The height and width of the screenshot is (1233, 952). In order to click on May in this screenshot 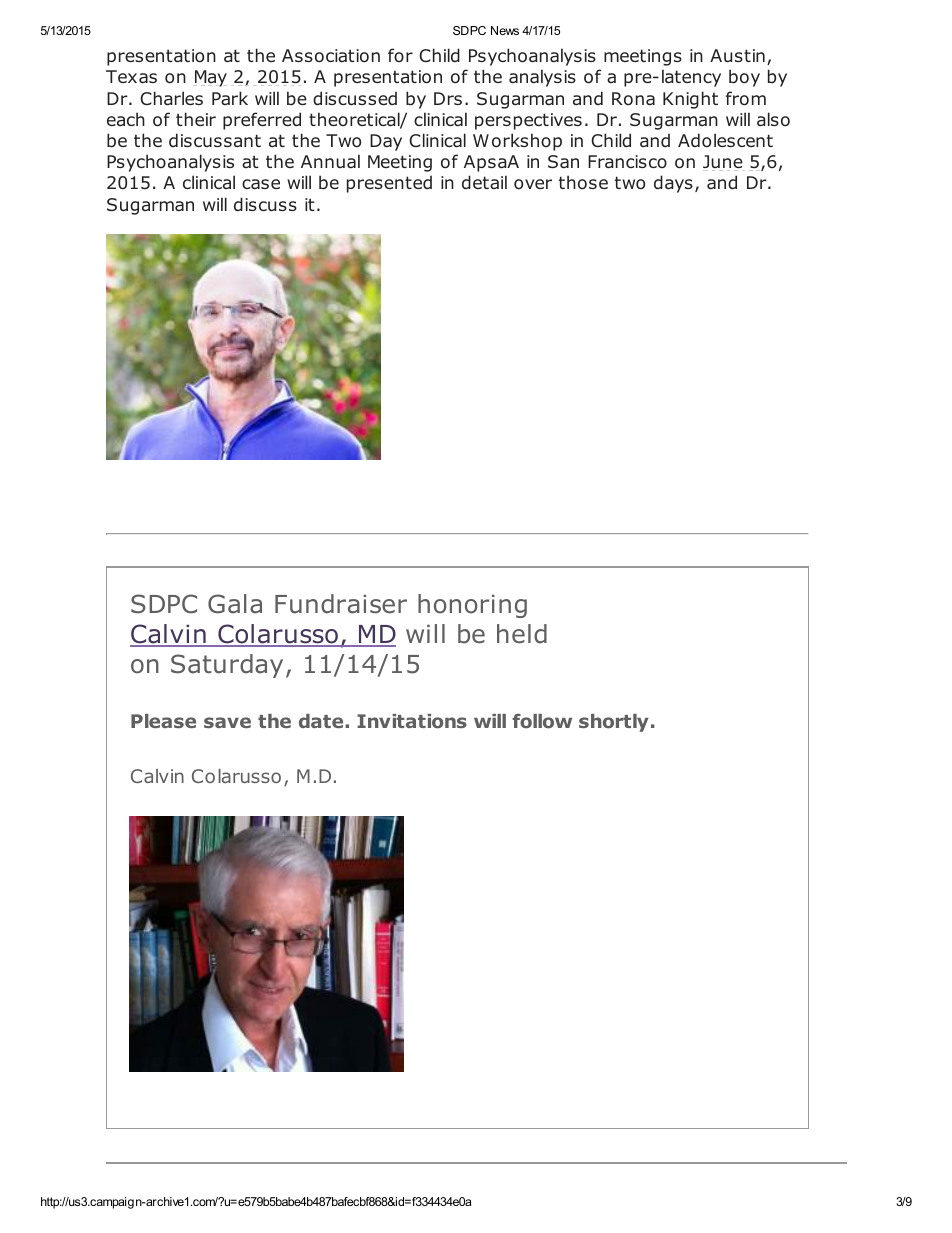, I will do `click(210, 78)`.
